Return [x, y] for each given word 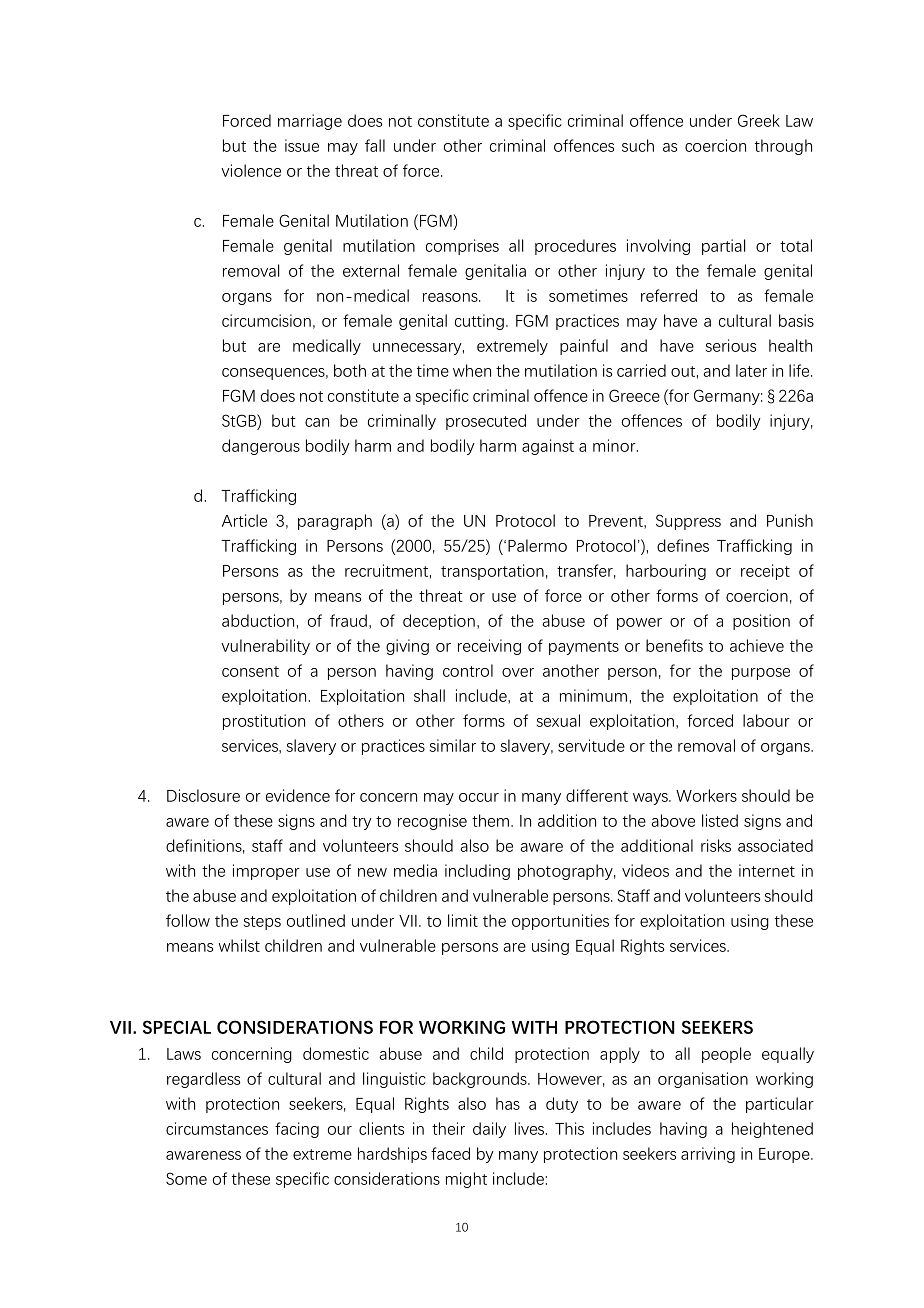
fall [375, 145]
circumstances [217, 1128]
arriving [708, 1155]
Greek [759, 120]
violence [251, 170]
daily [489, 1130]
